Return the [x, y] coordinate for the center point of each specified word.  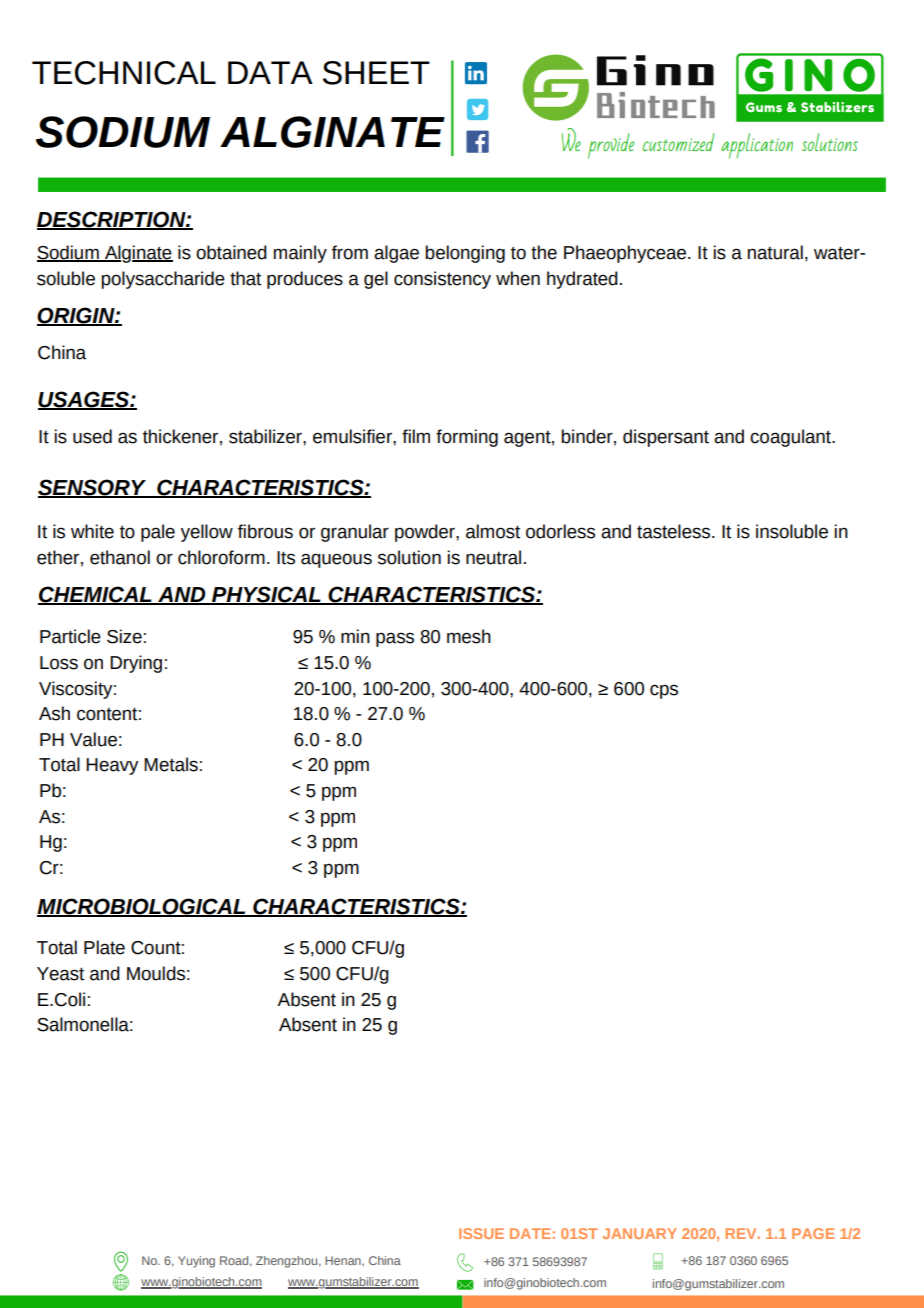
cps [664, 691]
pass [395, 639]
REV [742, 1233]
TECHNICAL [124, 73]
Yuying [196, 1262]
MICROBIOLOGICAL [142, 907]
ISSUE [481, 1233]
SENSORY [93, 488]
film [416, 436]
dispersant [666, 438]
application [757, 146]
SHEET [376, 73]
